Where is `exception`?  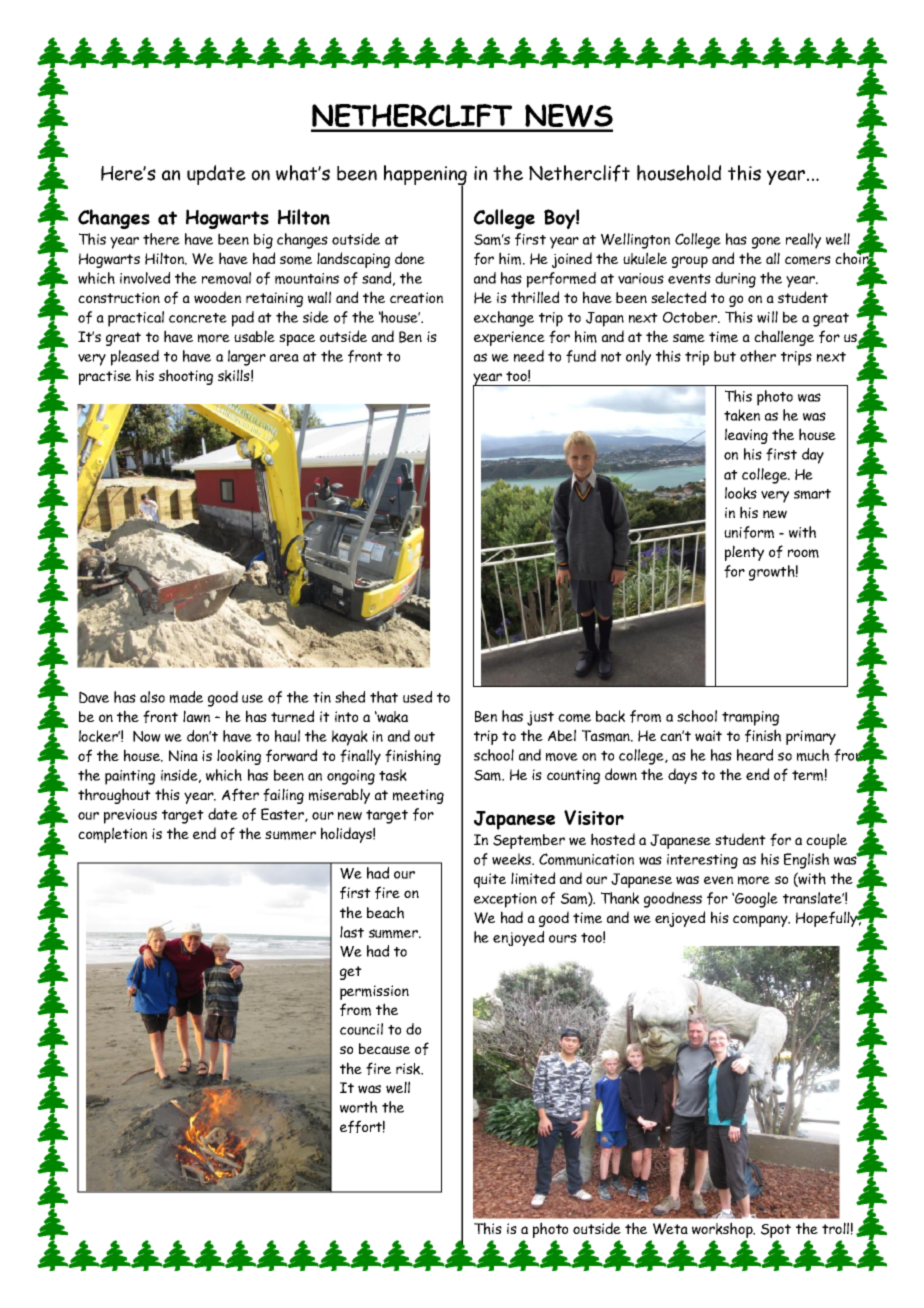
exception is located at coordinates (505, 900).
